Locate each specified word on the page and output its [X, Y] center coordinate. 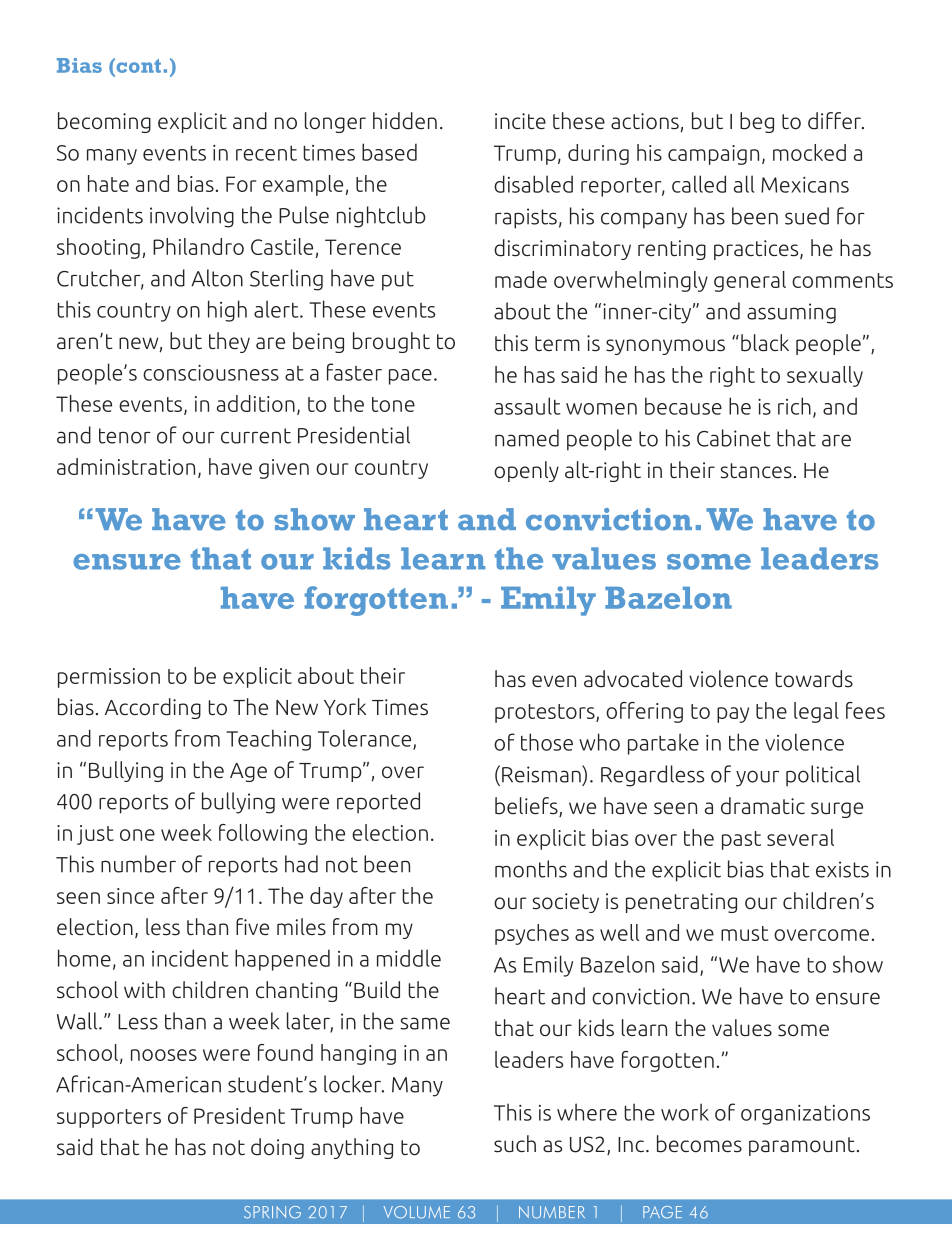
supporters [109, 1118]
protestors [546, 713]
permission [109, 678]
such [515, 1144]
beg [757, 122]
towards [814, 679]
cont [137, 67]
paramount [802, 1146]
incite [520, 121]
